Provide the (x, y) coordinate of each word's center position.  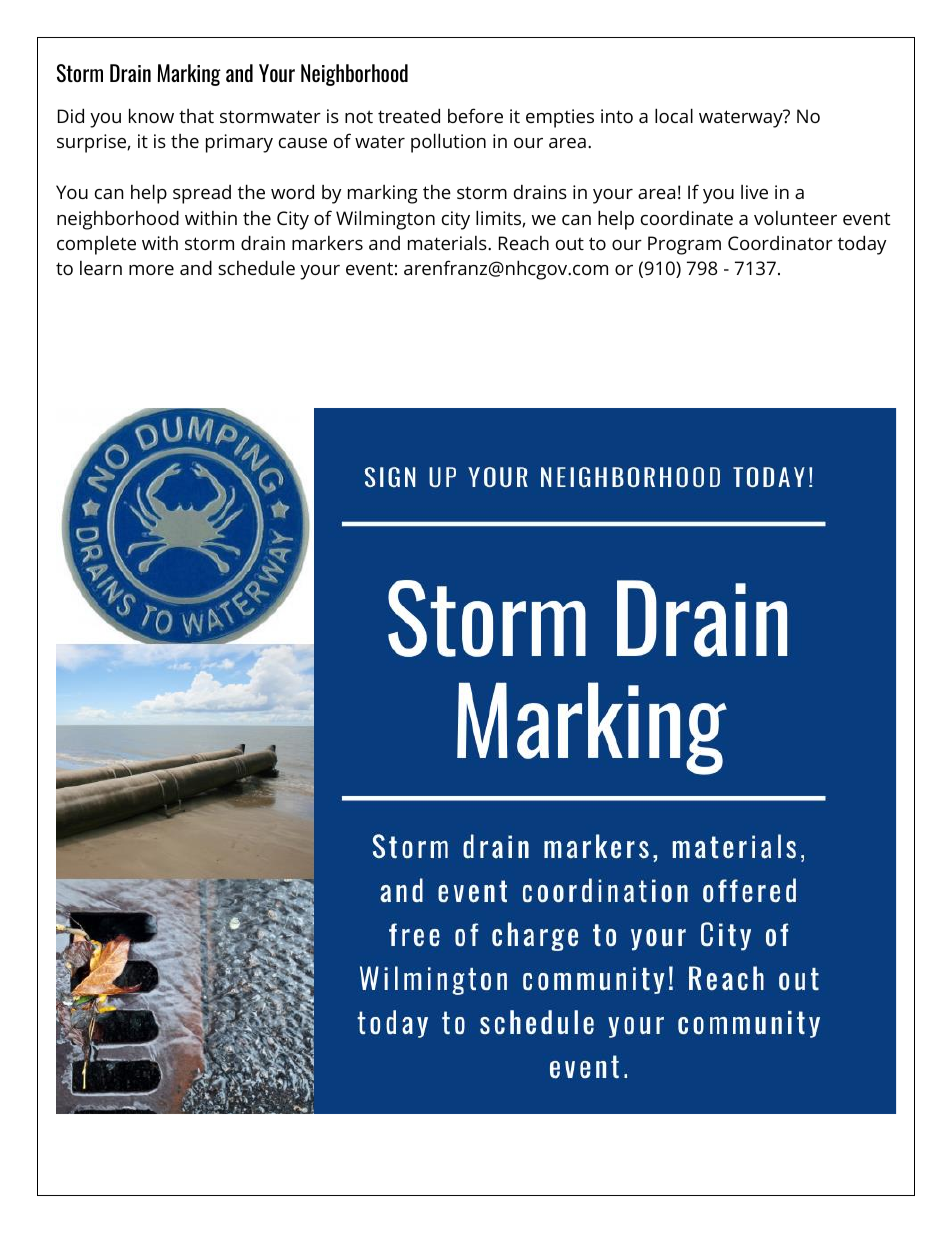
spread (202, 194)
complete (96, 245)
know (151, 115)
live (754, 192)
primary (239, 143)
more (151, 270)
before (475, 115)
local (674, 115)
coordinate (687, 218)
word (292, 191)
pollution (448, 143)
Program (684, 245)
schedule (256, 267)
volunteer (795, 218)
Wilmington (385, 220)
